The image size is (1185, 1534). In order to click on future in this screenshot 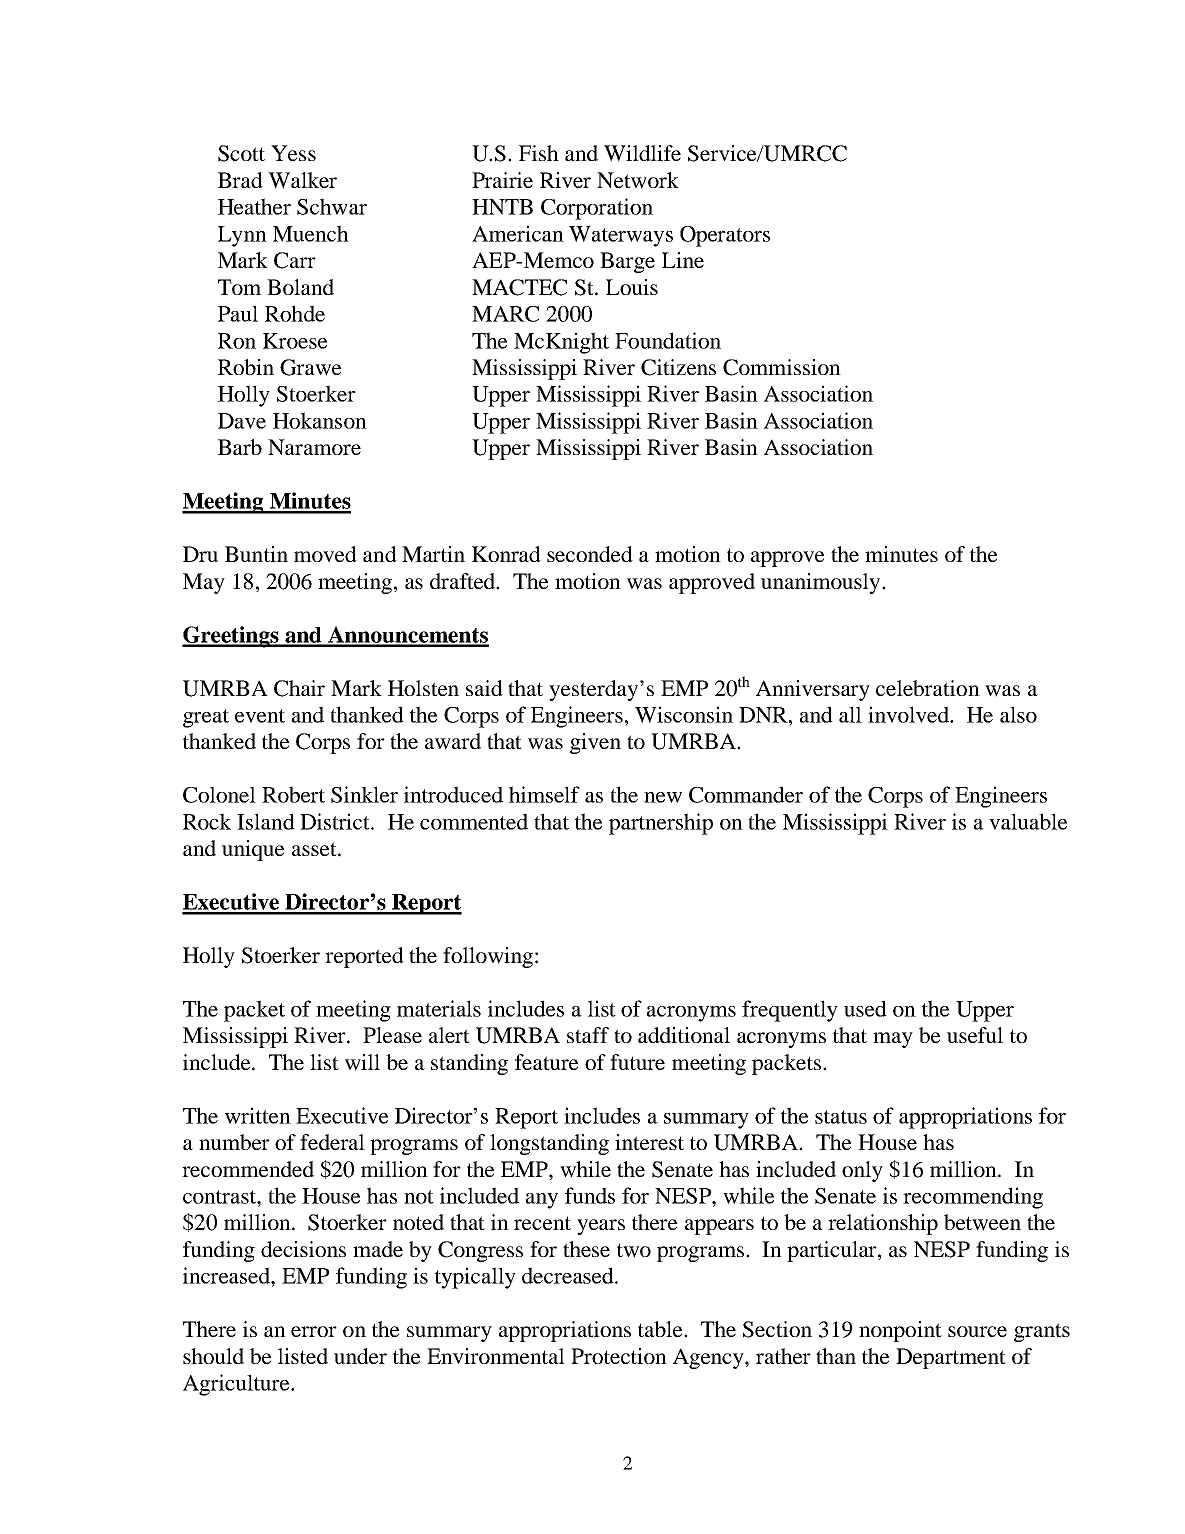, I will do `click(637, 1062)`.
